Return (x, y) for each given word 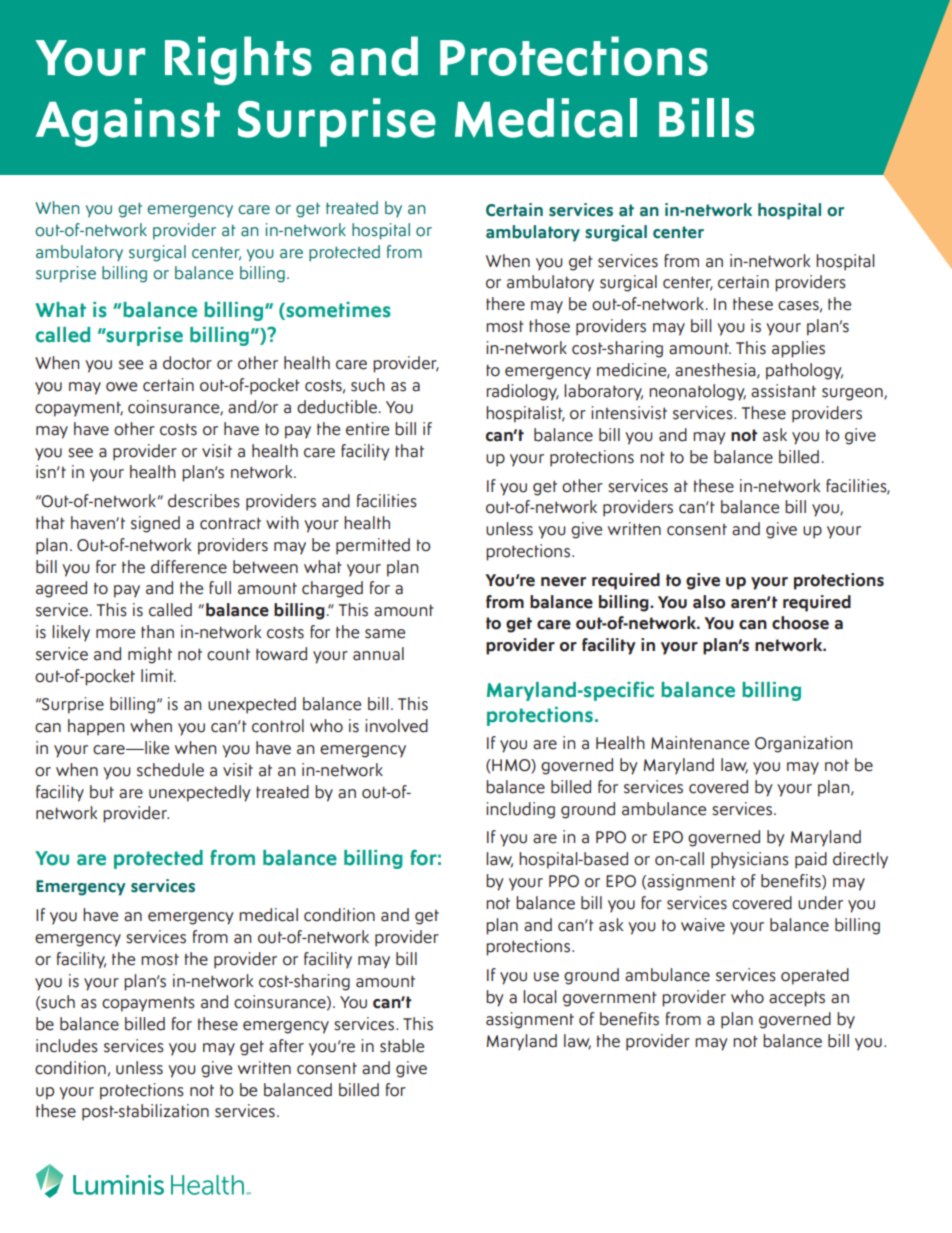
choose (800, 623)
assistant (783, 391)
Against (128, 122)
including (520, 810)
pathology (804, 371)
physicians (750, 860)
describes (204, 501)
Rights (238, 60)
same (385, 634)
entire (367, 429)
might (150, 655)
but (102, 792)
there (505, 304)
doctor (187, 363)
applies (798, 349)
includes (67, 1046)
